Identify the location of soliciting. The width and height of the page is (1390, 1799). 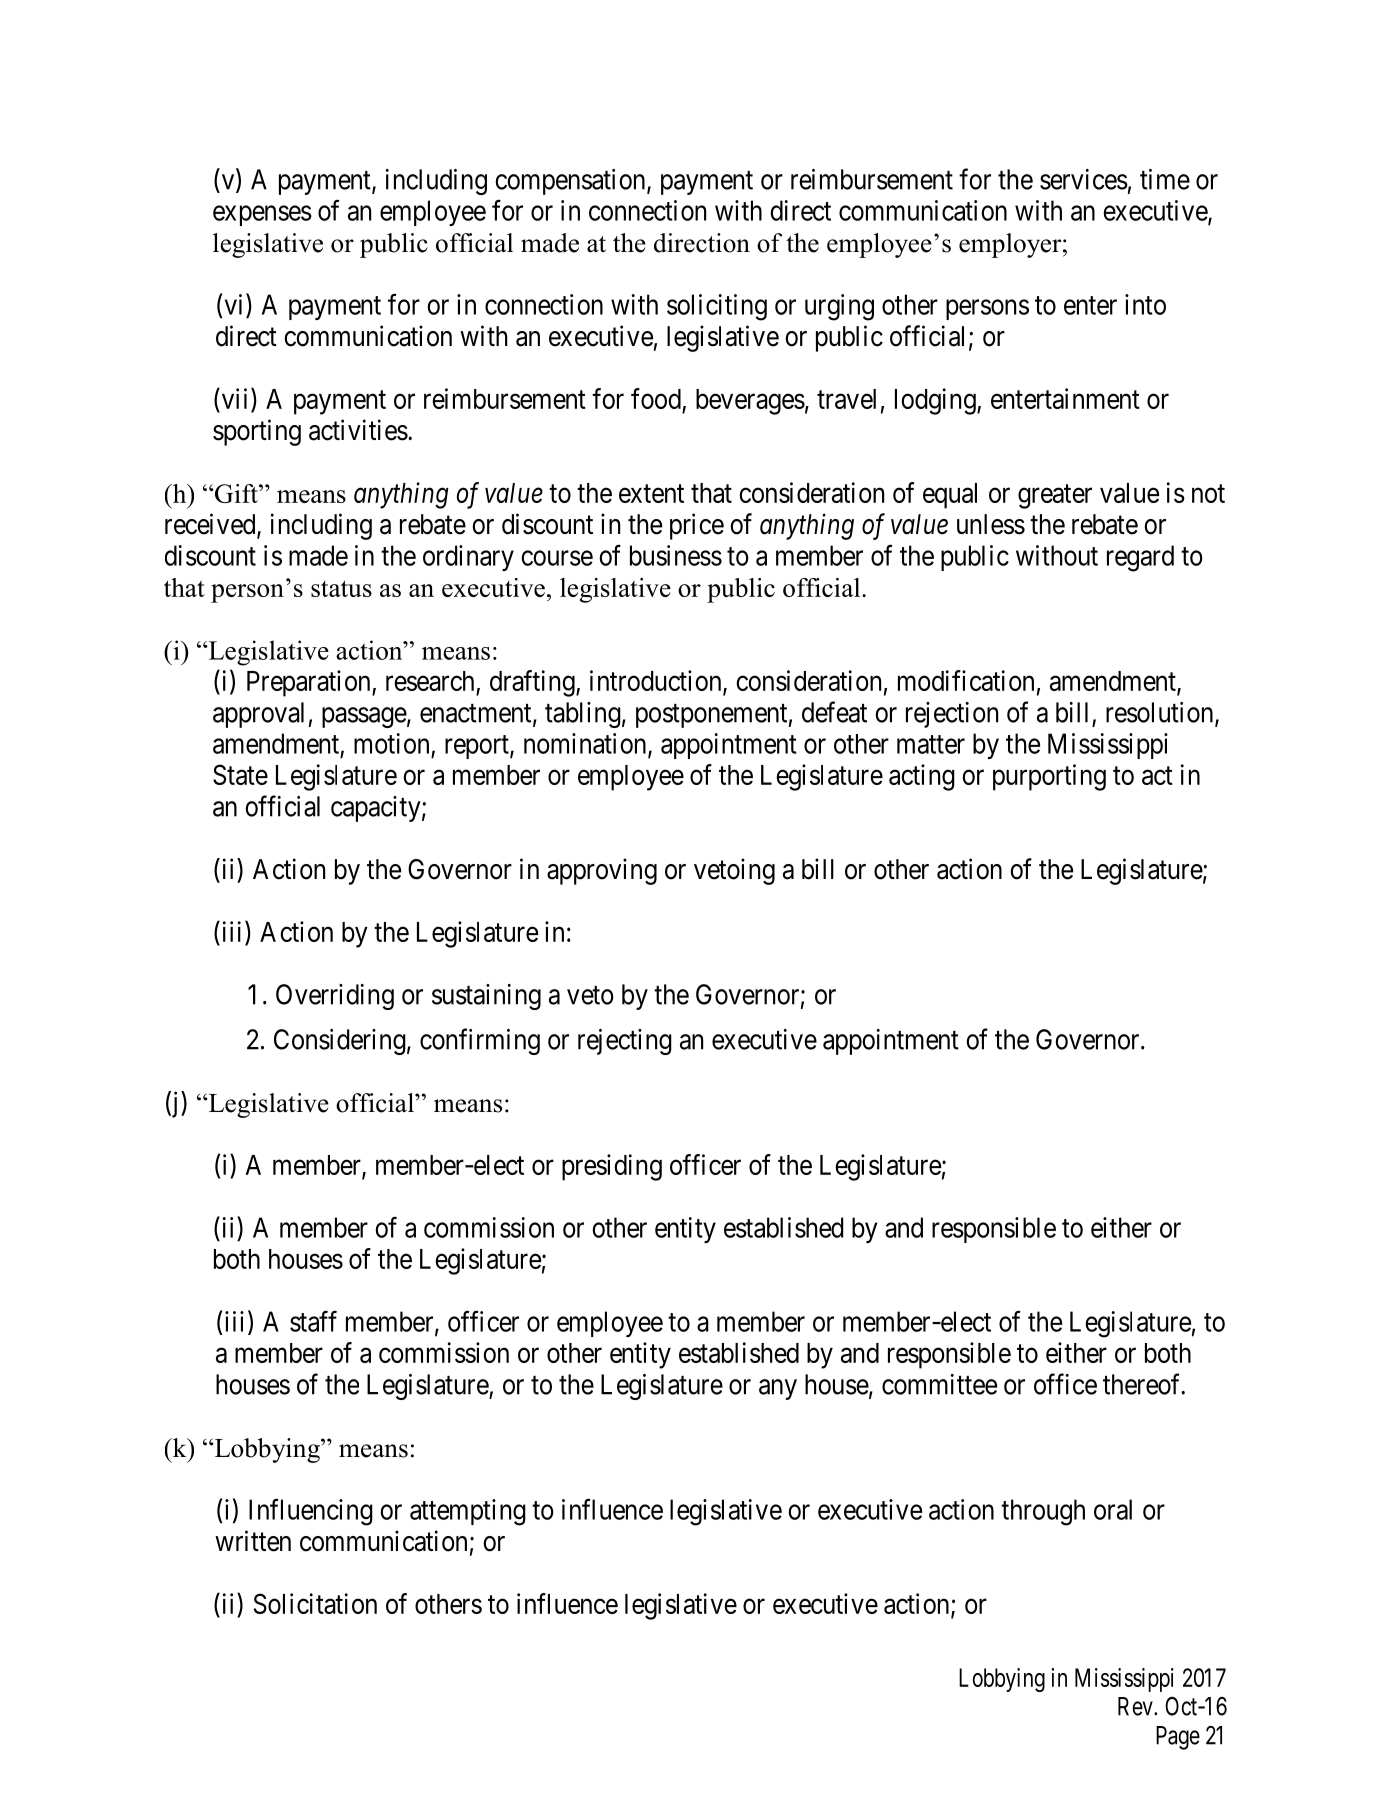
(717, 307).
